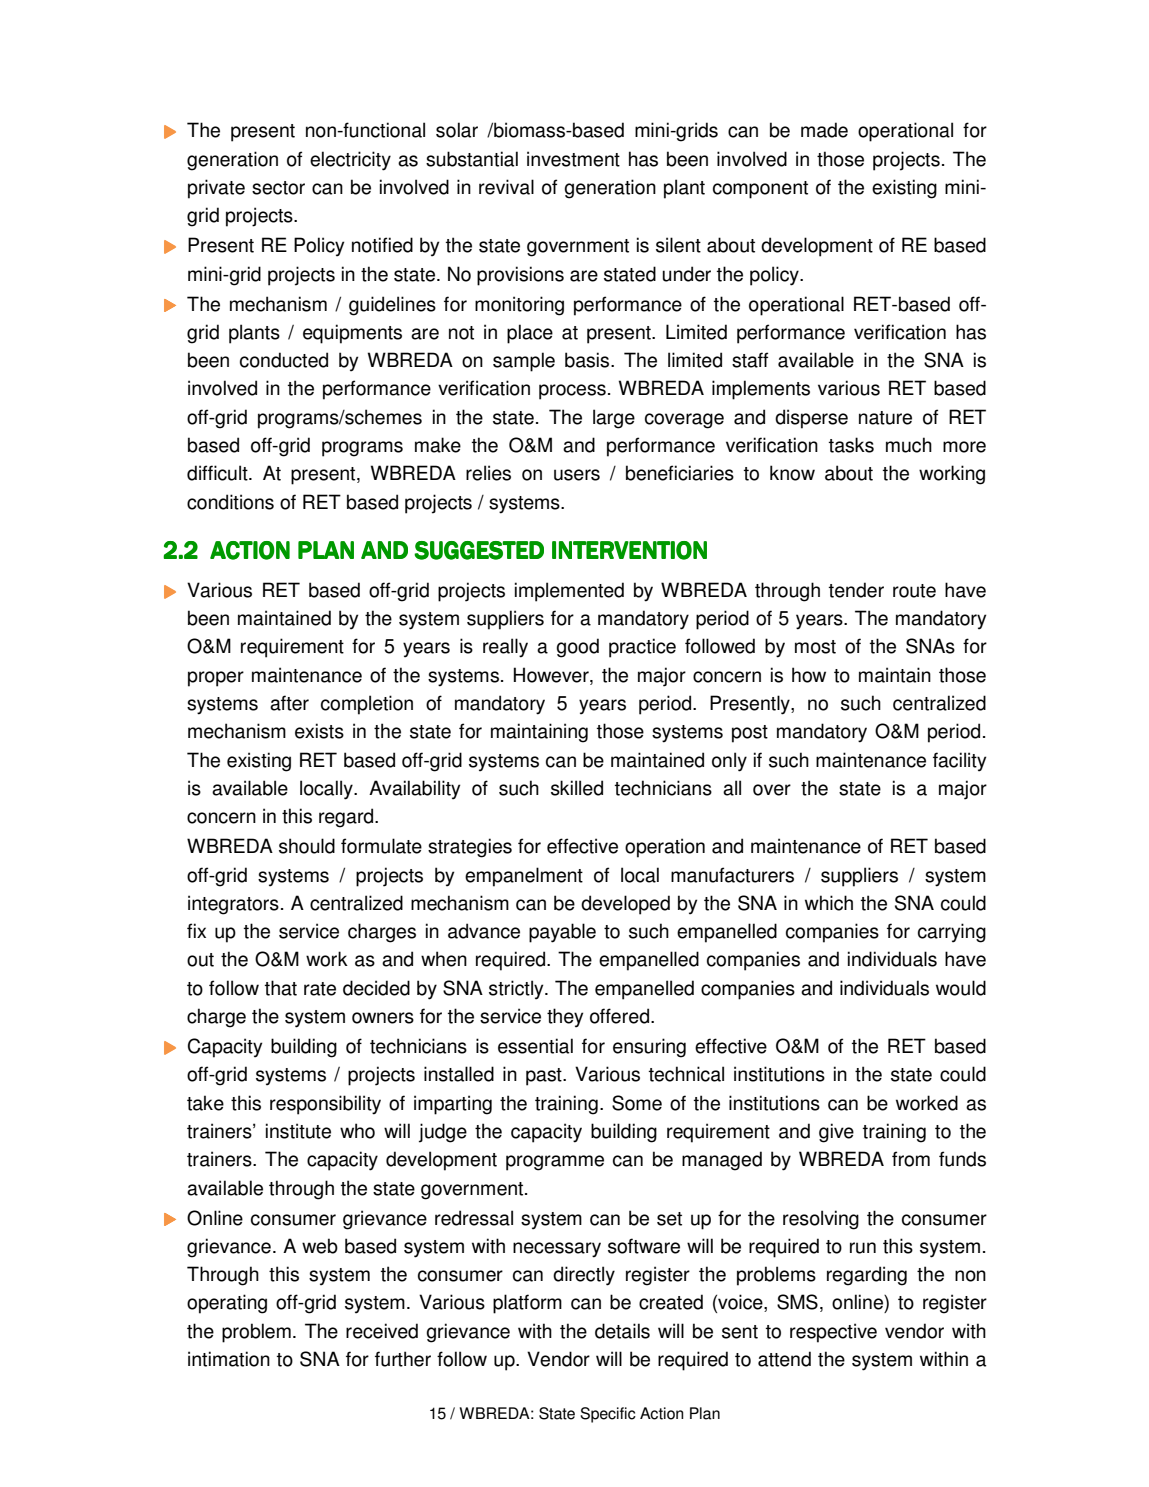 This image has height=1487, width=1149. What do you see at coordinates (573, 159) in the image?
I see `investment` at bounding box center [573, 159].
